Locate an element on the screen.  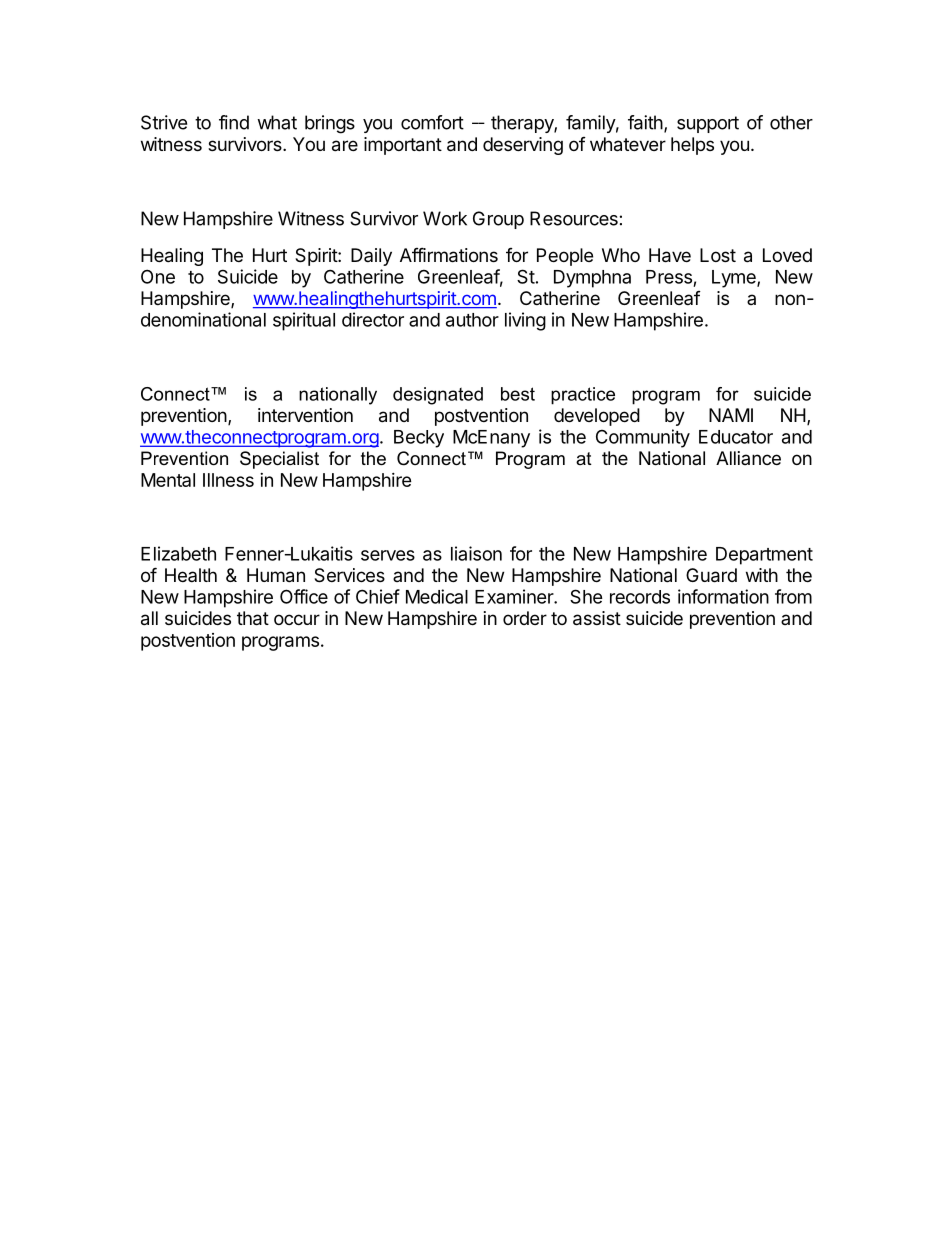
find is located at coordinates (234, 122).
